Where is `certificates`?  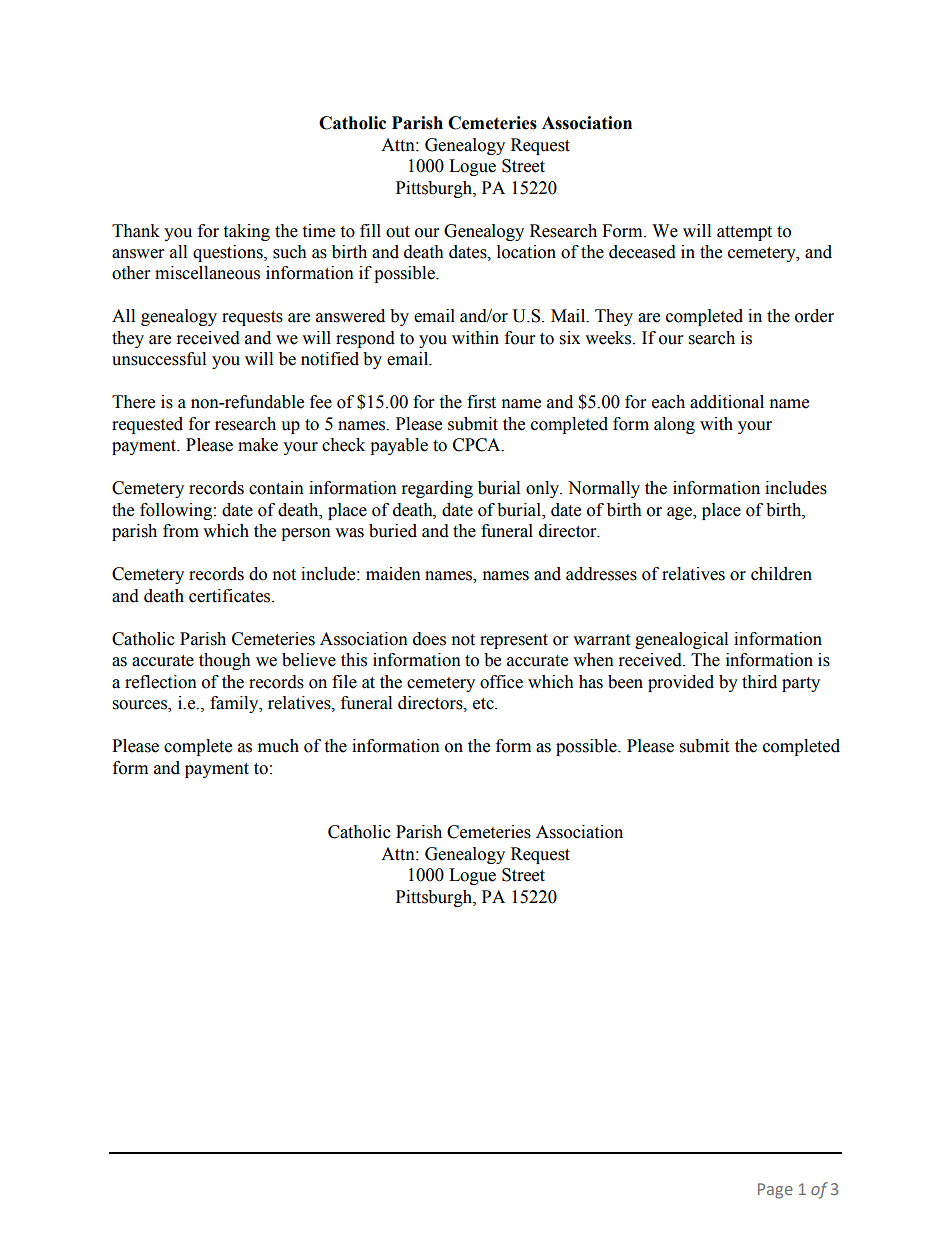 certificates is located at coordinates (231, 596).
